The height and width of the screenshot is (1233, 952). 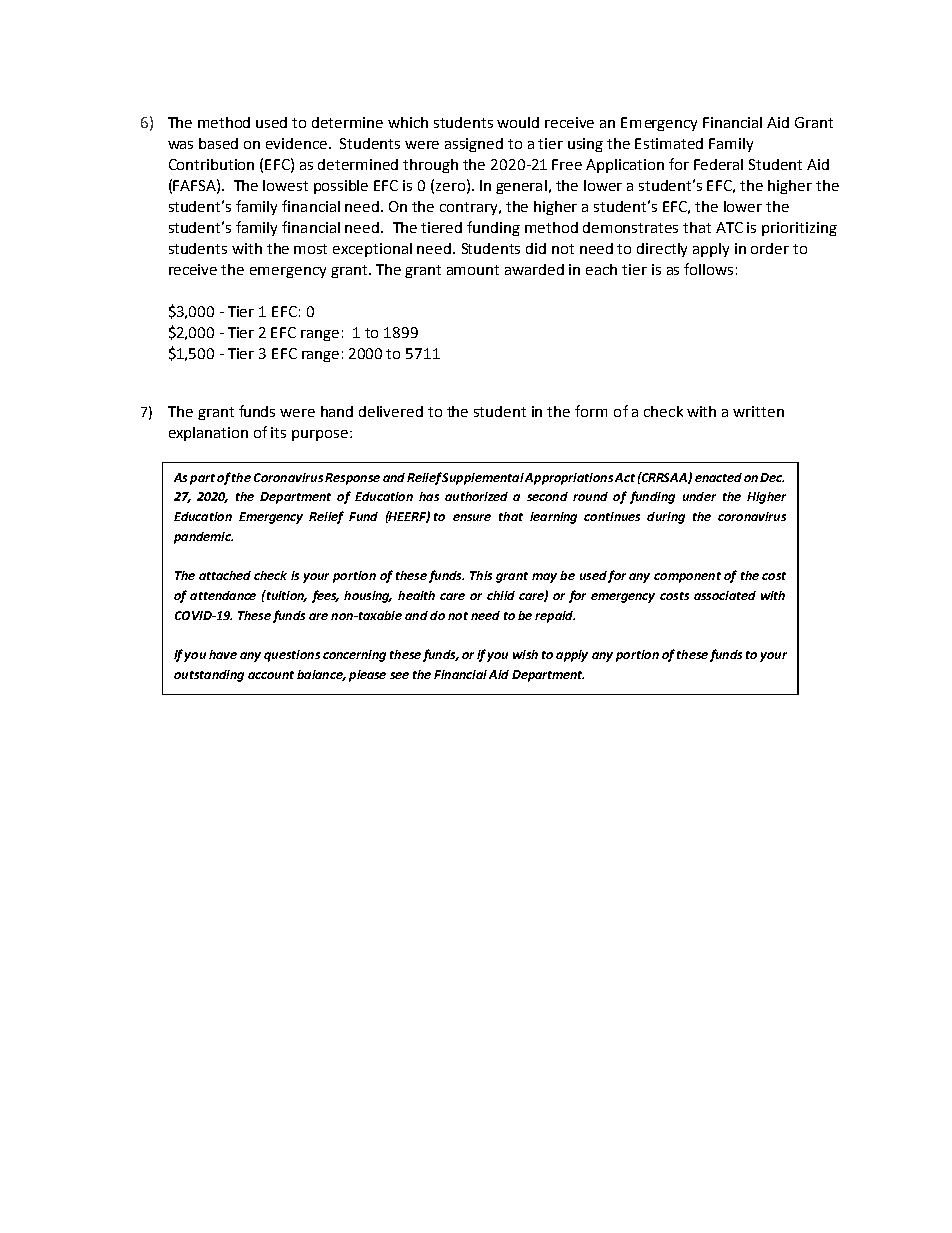 What do you see at coordinates (391, 411) in the screenshot?
I see `delivered` at bounding box center [391, 411].
